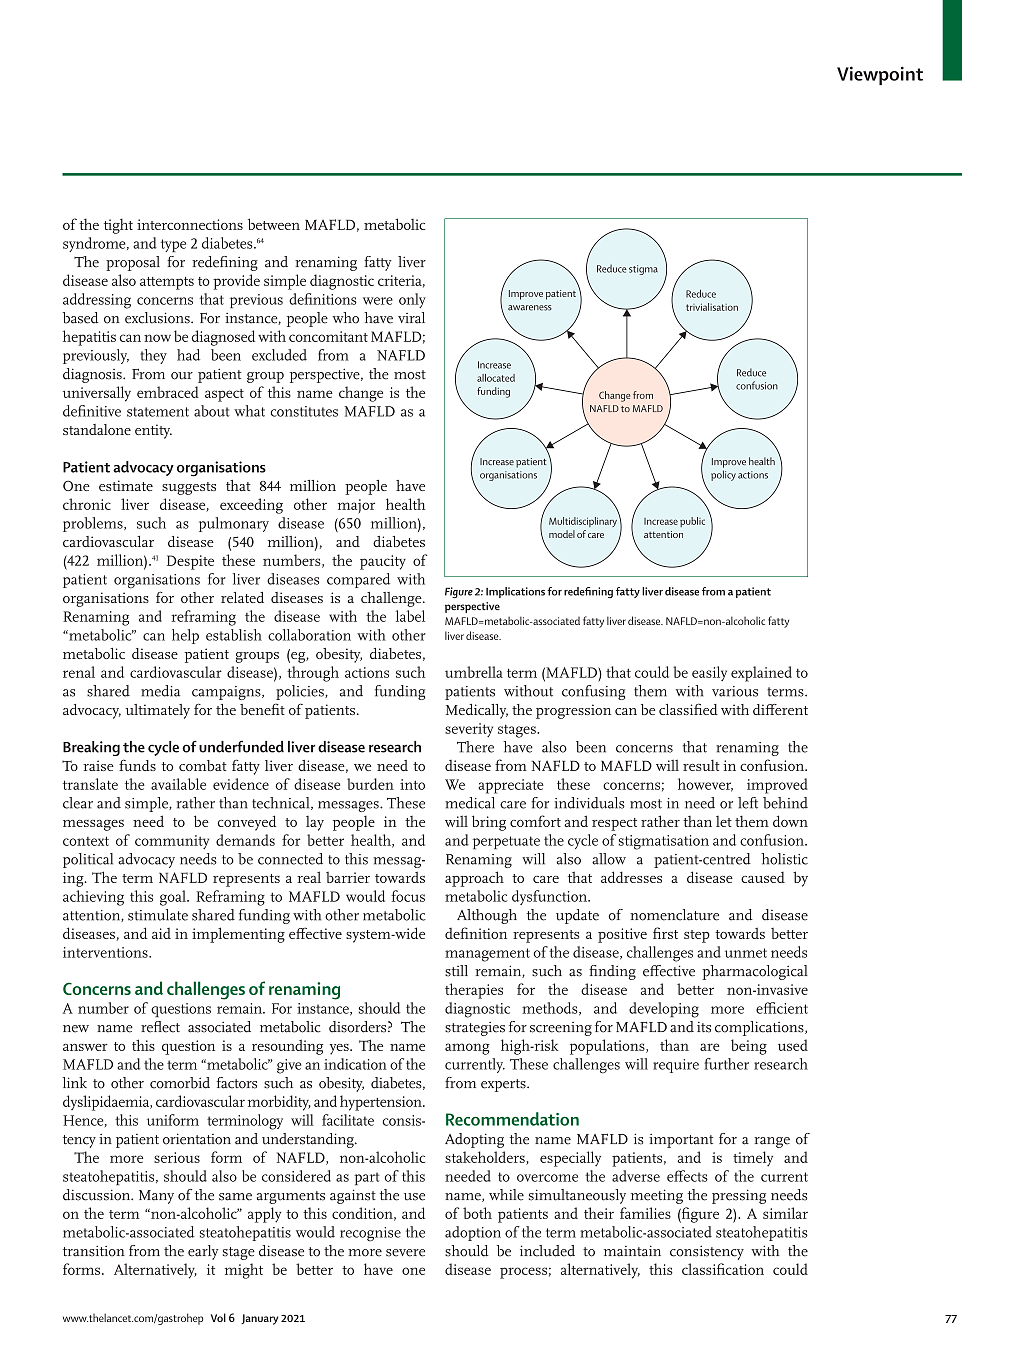  I want to click on Implications, so click(515, 592).
